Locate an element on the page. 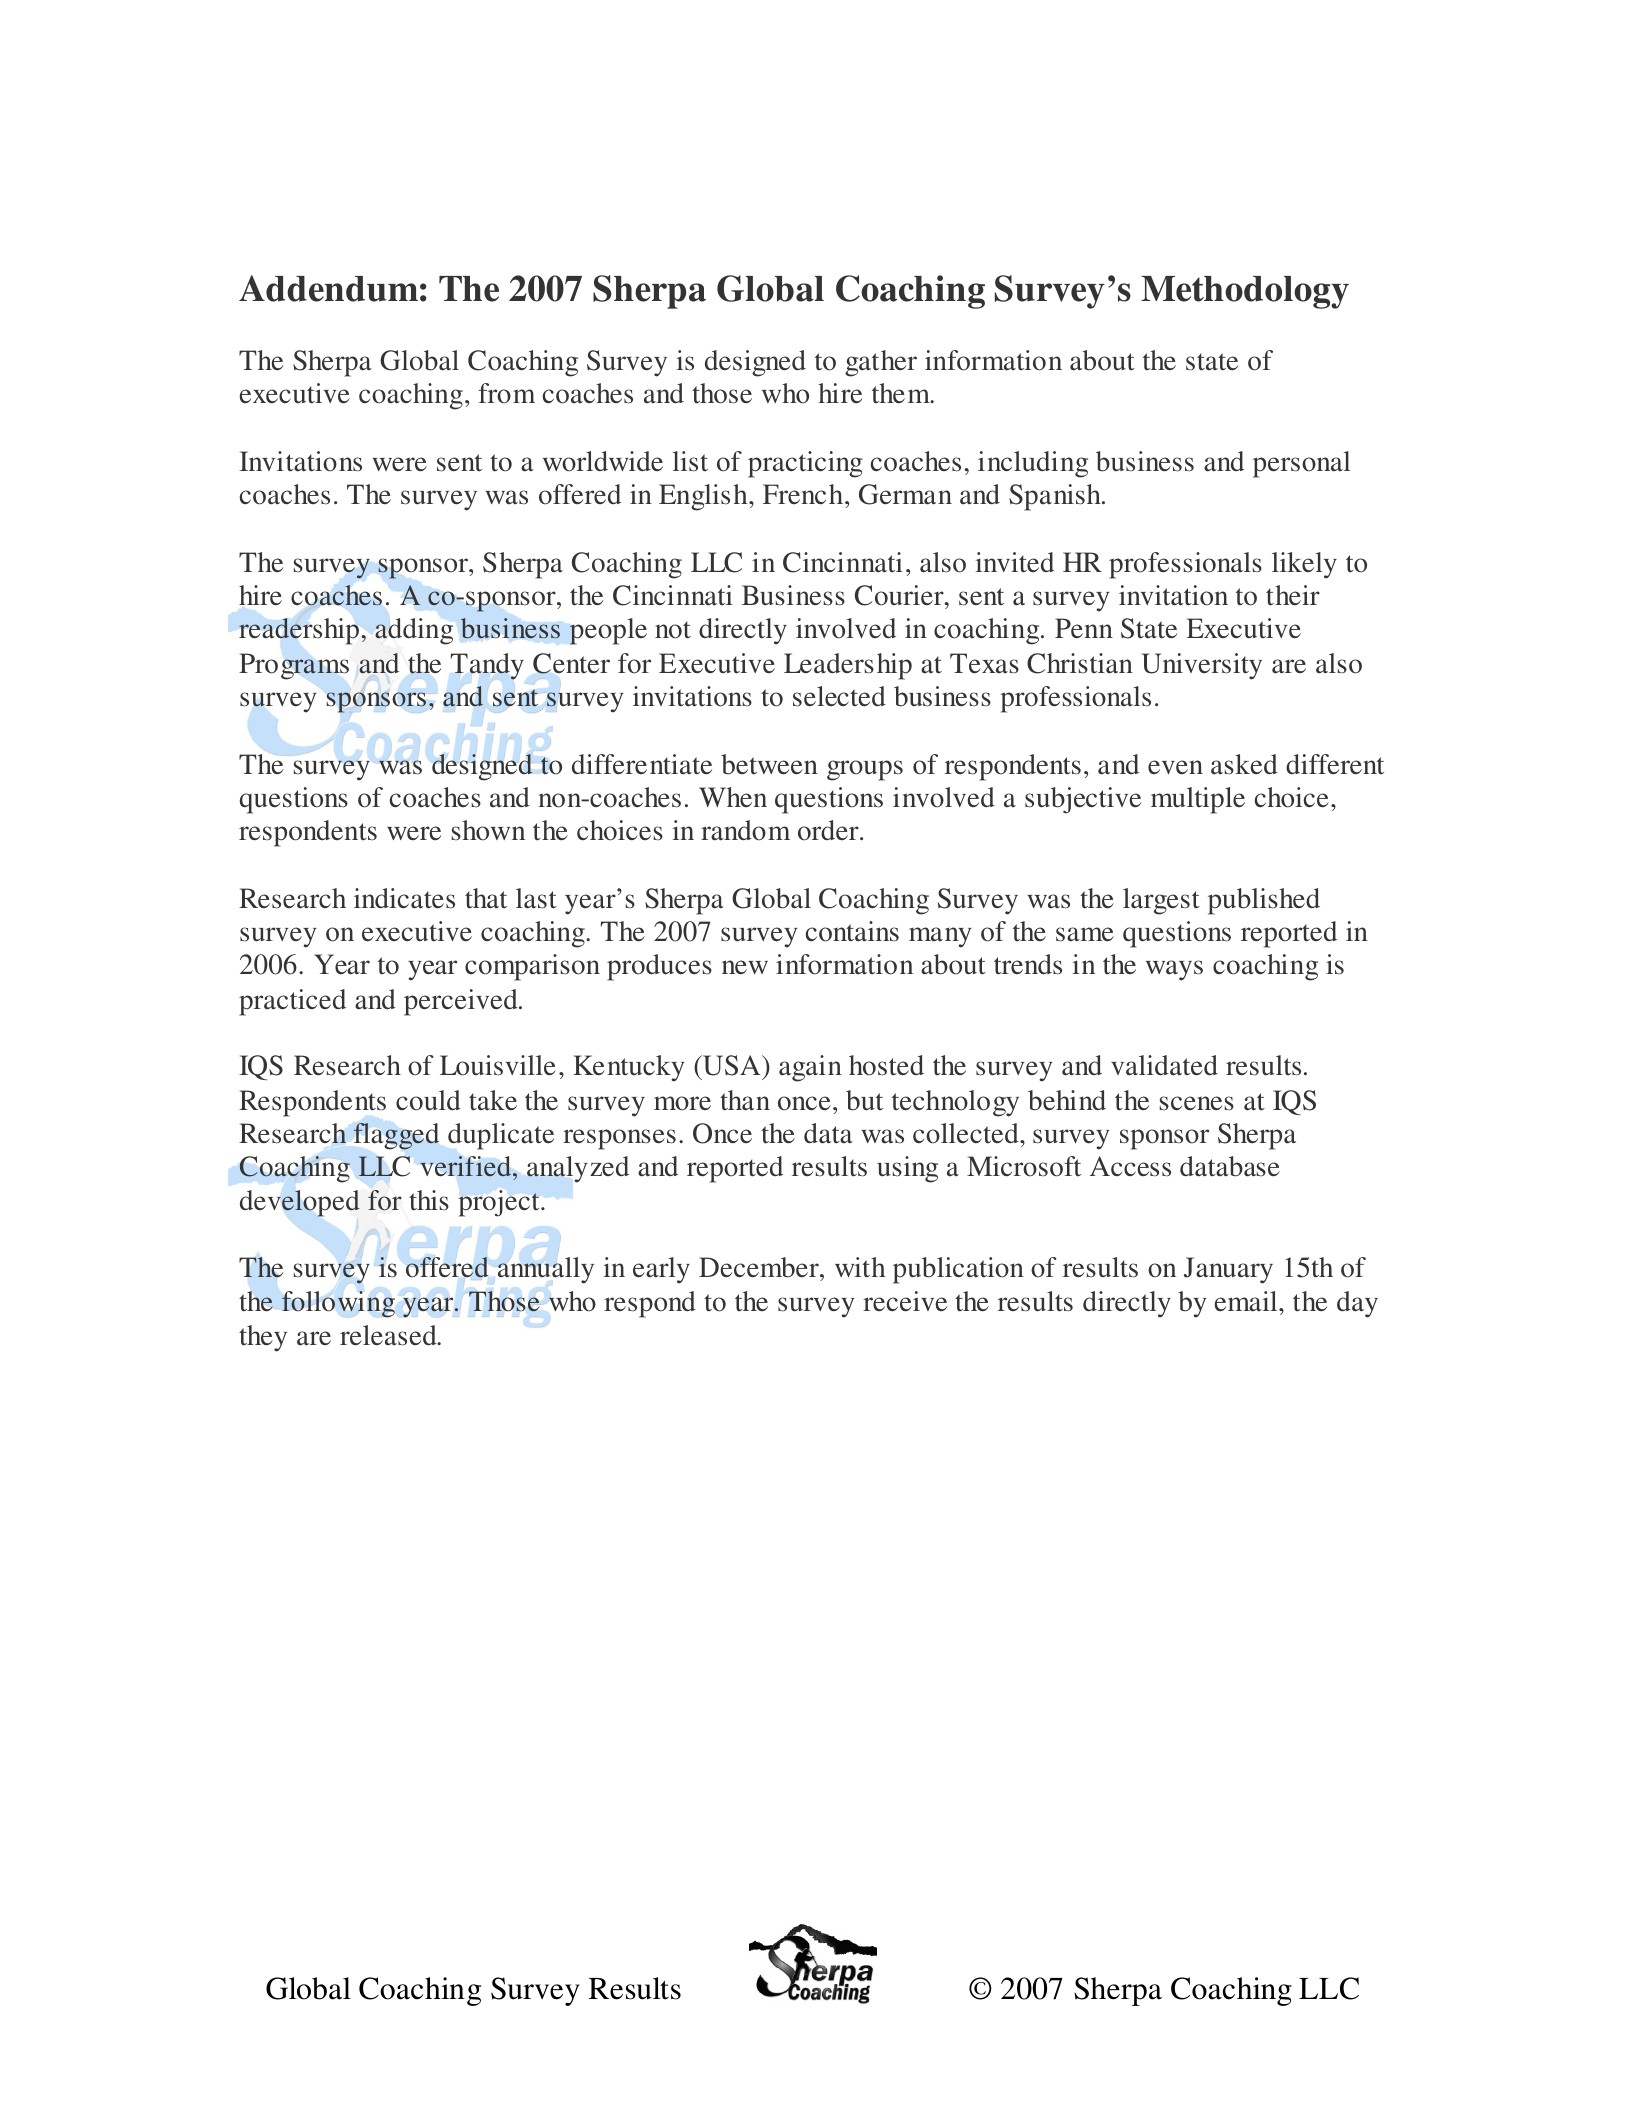  order is located at coordinates (829, 830).
